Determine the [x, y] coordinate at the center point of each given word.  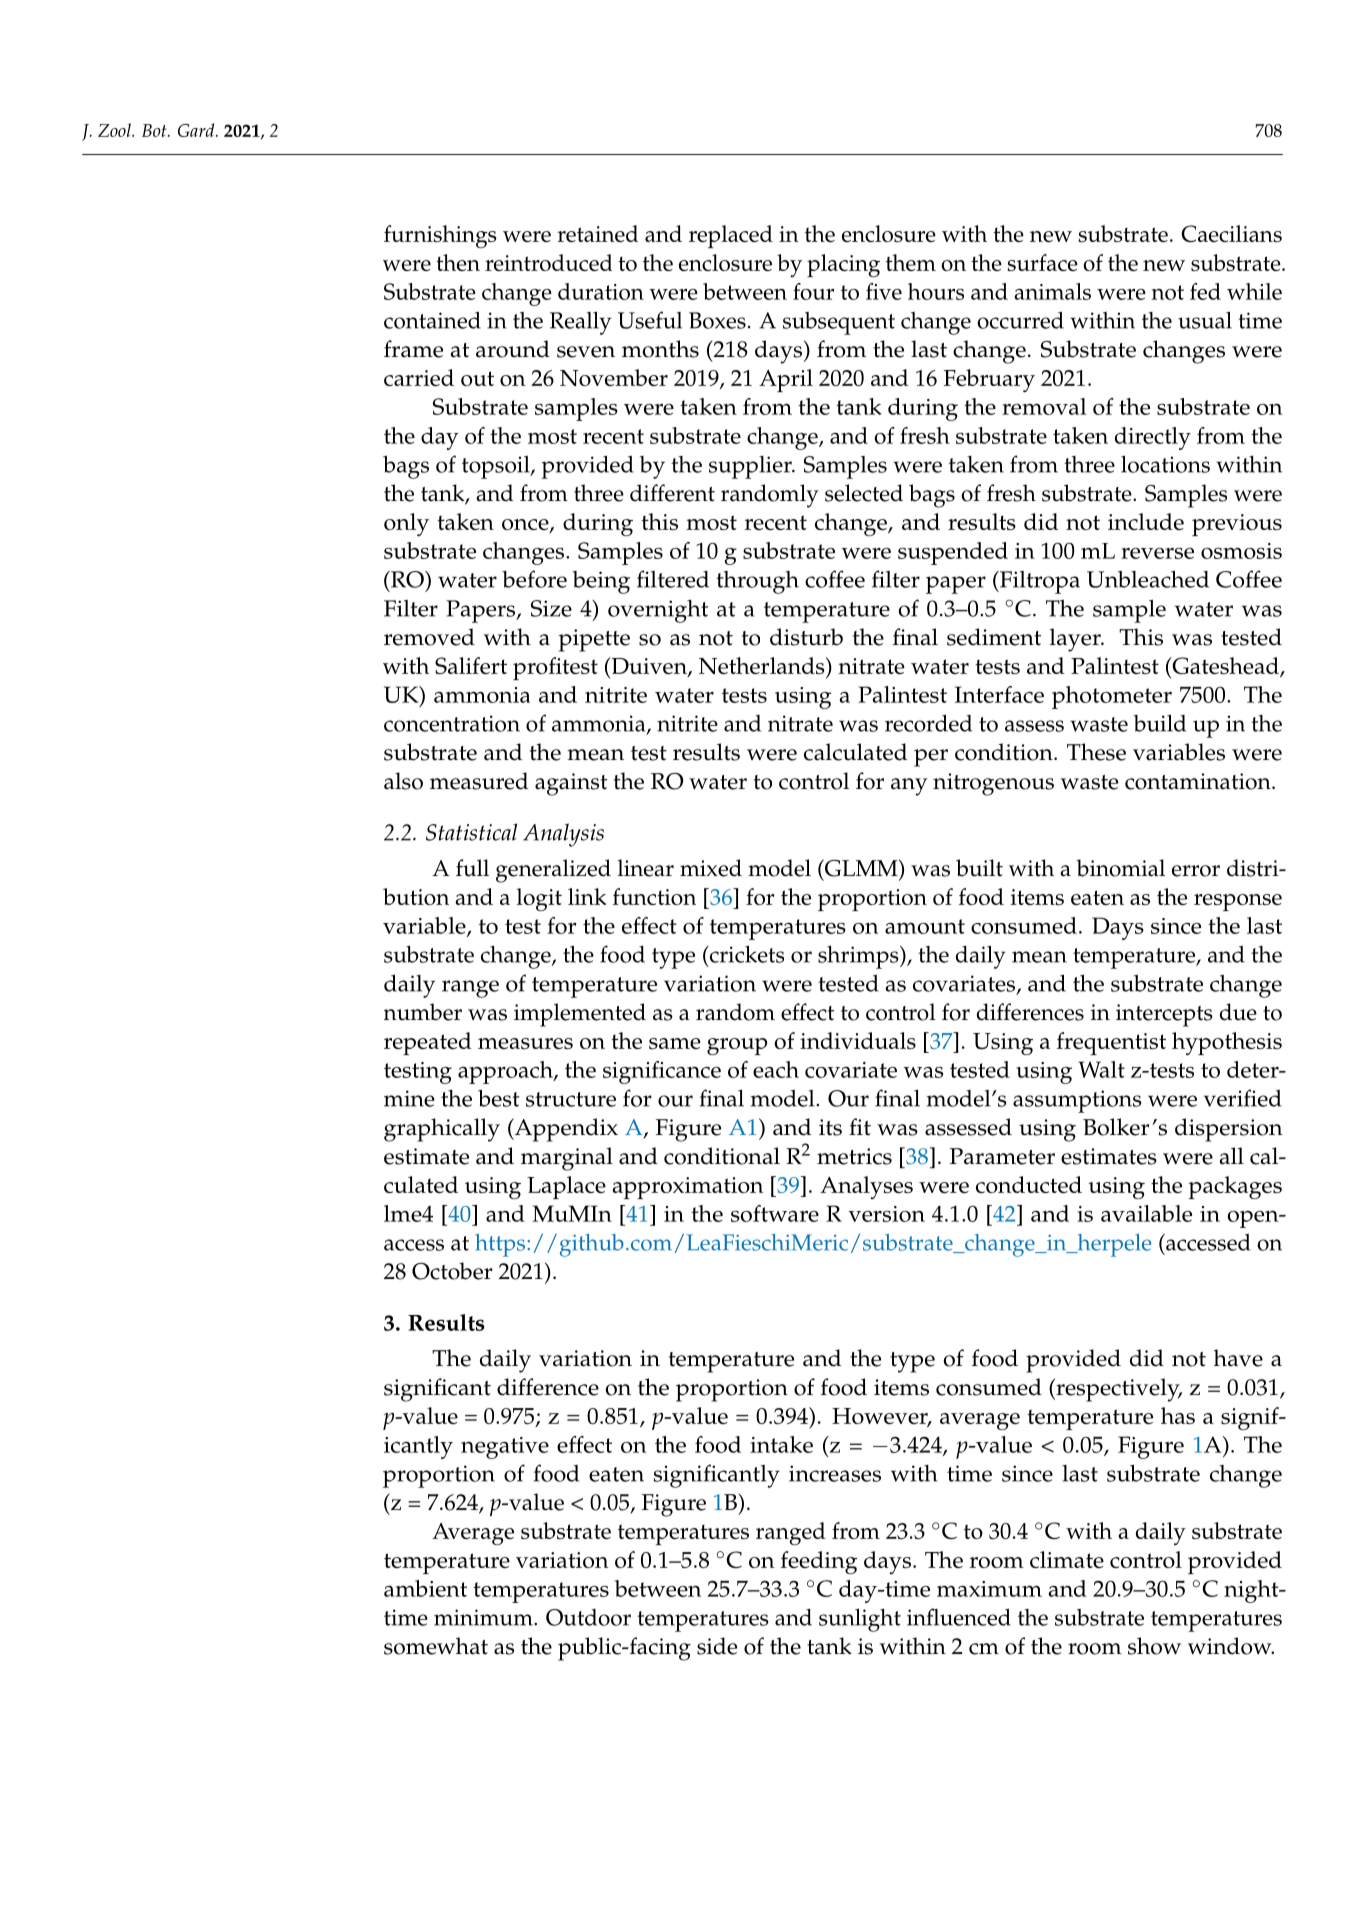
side [717, 1646]
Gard [197, 130]
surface [1042, 262]
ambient [425, 1588]
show [1154, 1646]
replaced [731, 236]
